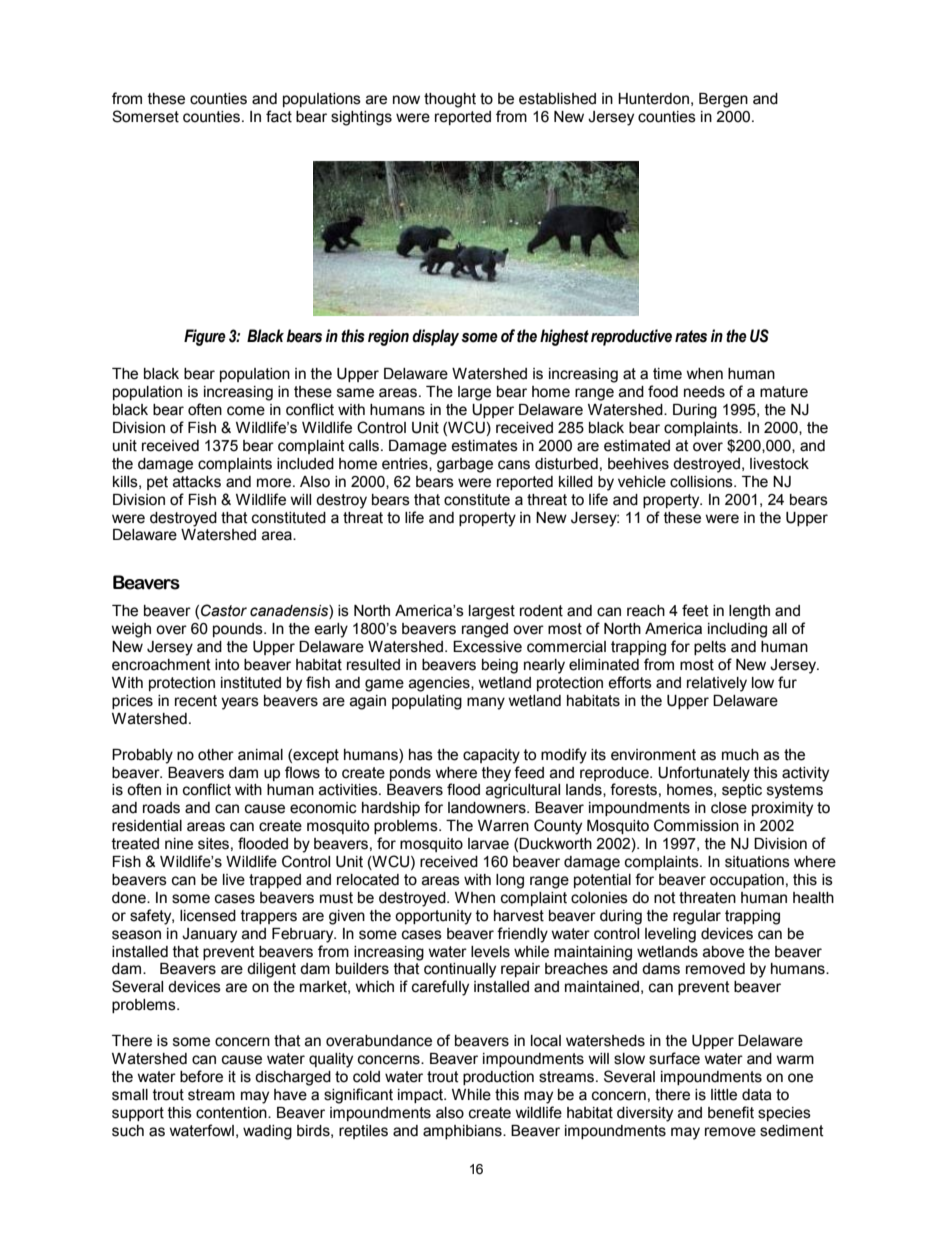 Image resolution: width=952 pixels, height=1233 pixels. What do you see at coordinates (279, 116) in the image?
I see `fact` at bounding box center [279, 116].
